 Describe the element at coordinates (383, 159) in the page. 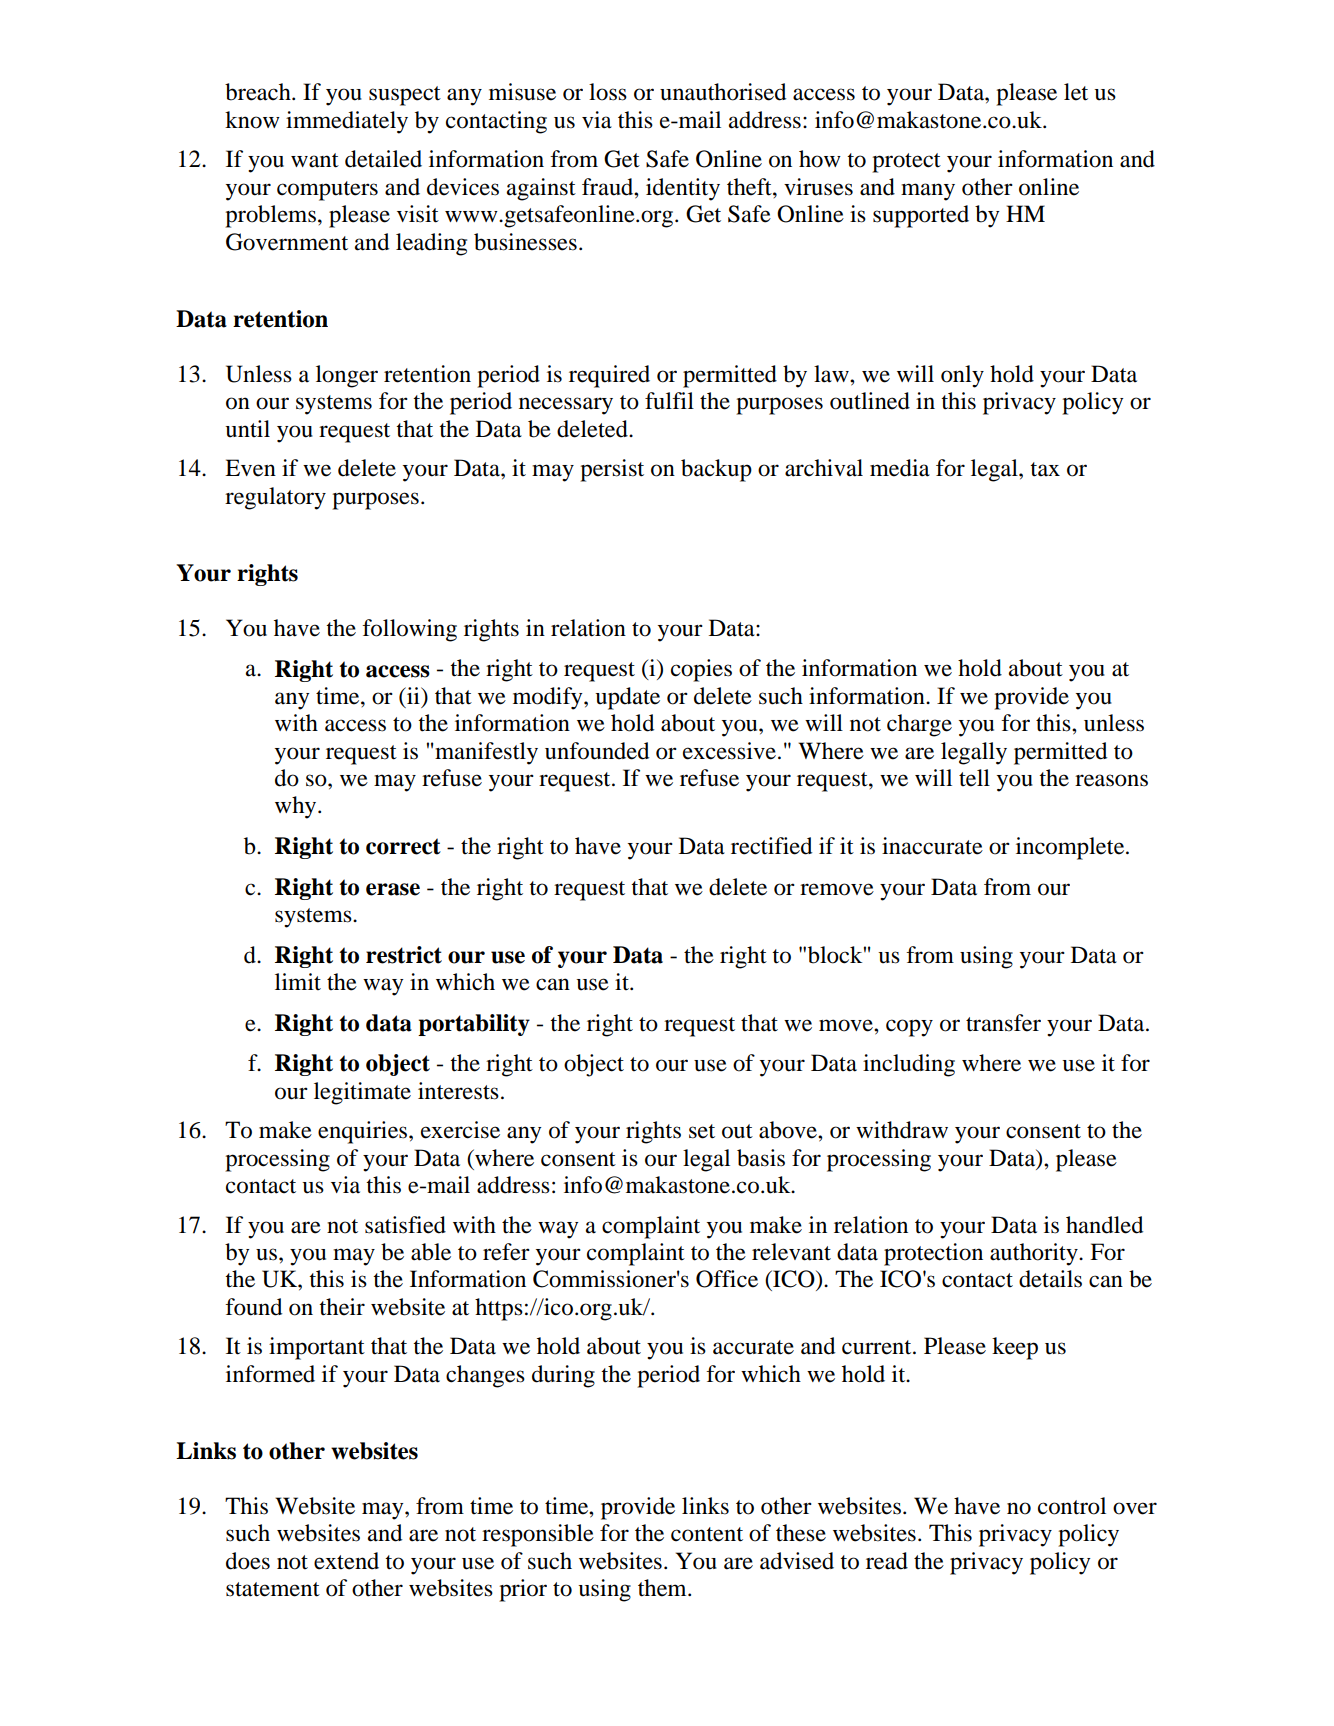

I see `detailed` at that location.
